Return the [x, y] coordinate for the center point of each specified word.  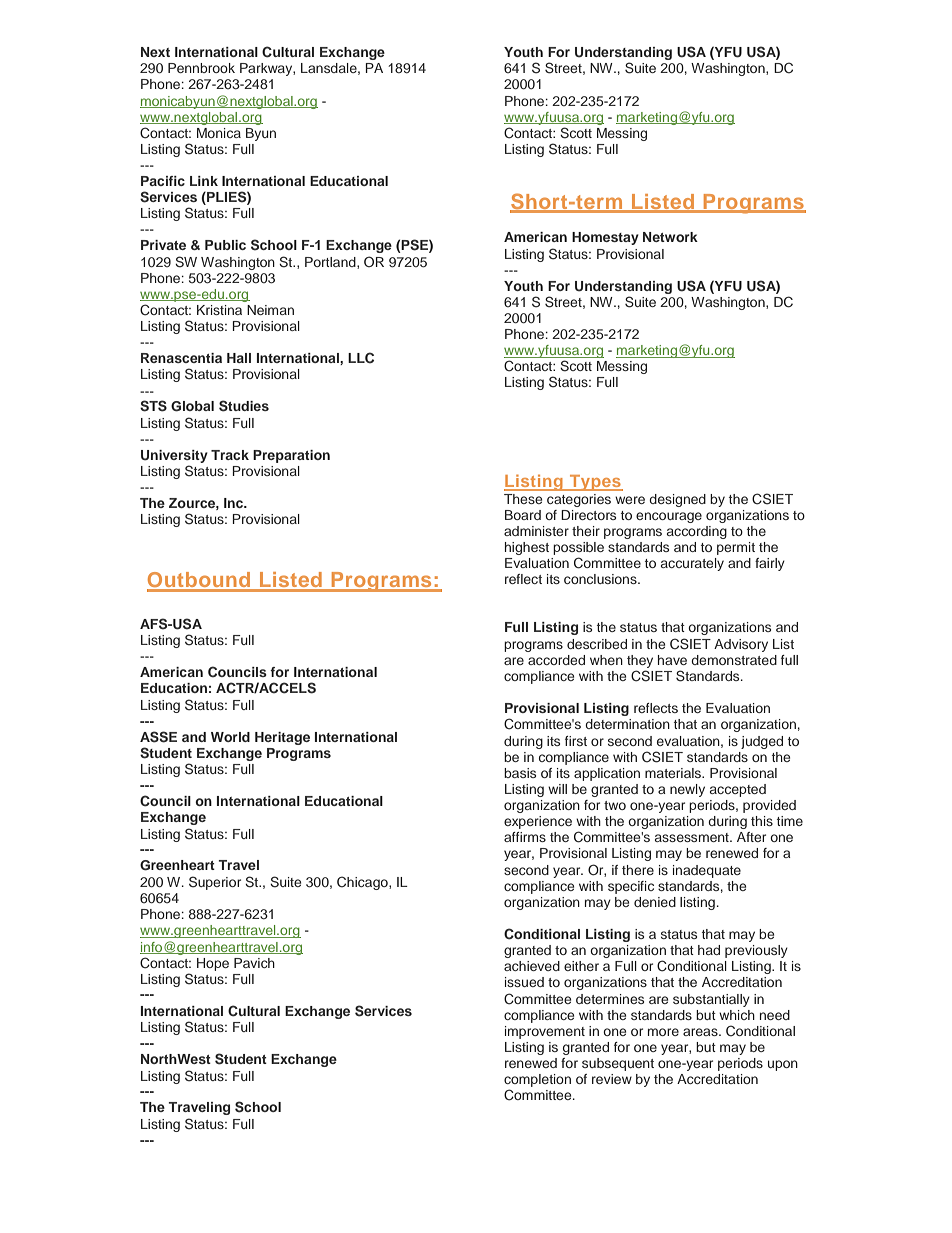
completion [537, 1080]
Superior [215, 883]
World [230, 737]
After [751, 837]
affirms [525, 837]
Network [670, 237]
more [663, 1032]
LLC [361, 358]
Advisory [741, 645]
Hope [213, 964]
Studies [244, 406]
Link [204, 181]
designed [677, 500]
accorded [556, 660]
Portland [331, 263]
